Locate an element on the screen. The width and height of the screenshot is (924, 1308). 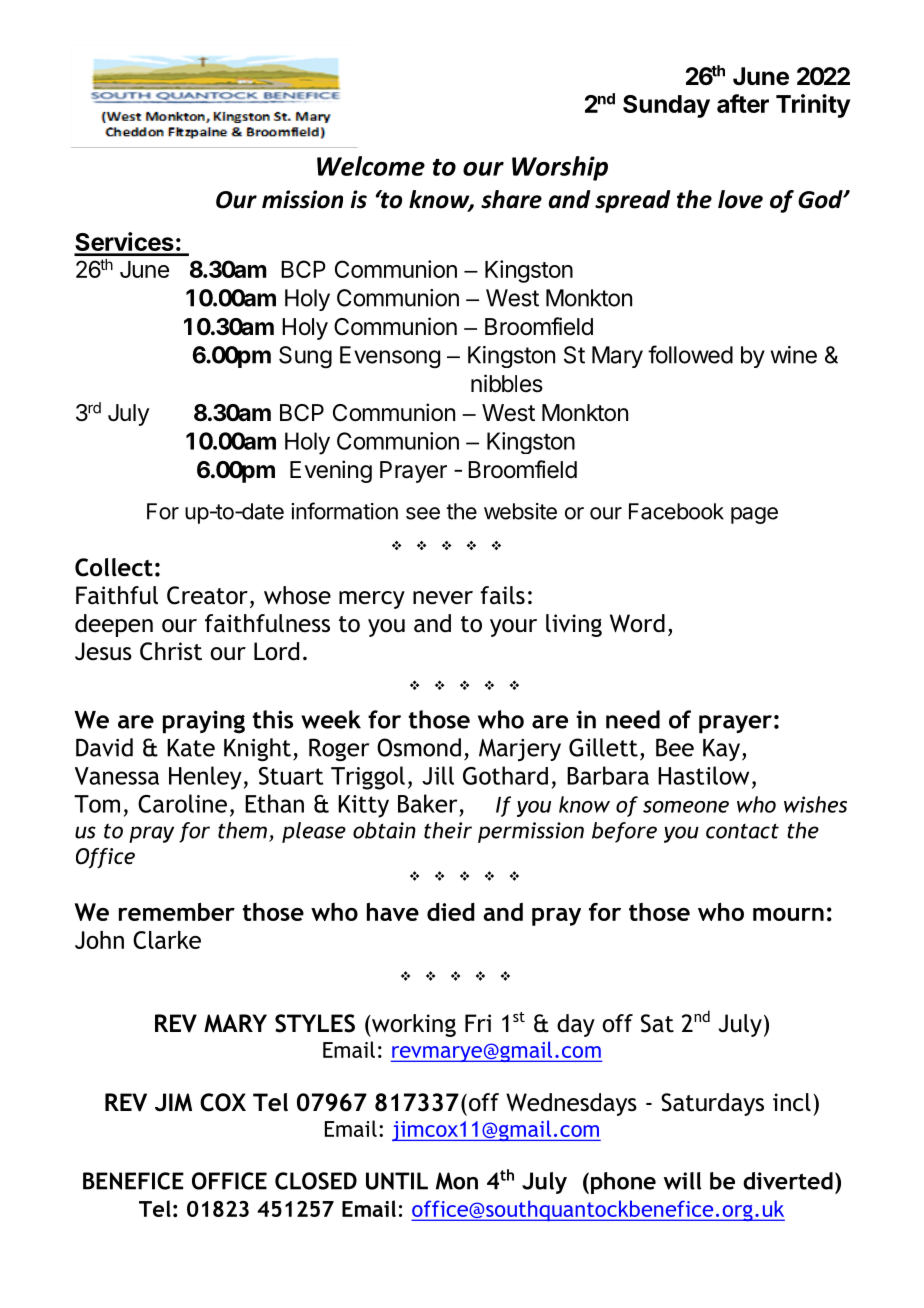
after is located at coordinates (743, 103).
